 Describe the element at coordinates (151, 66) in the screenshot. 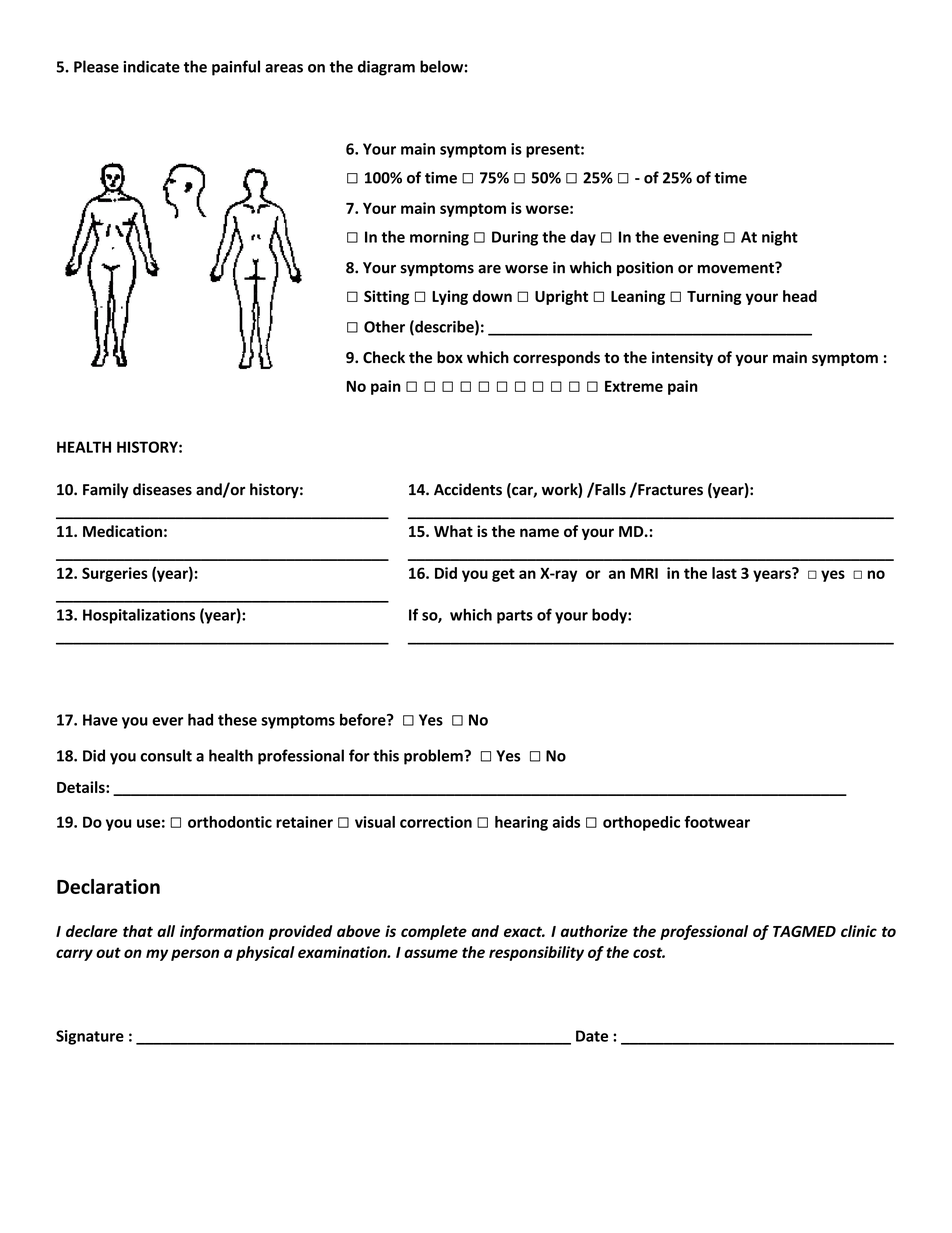

I see `indicate` at that location.
